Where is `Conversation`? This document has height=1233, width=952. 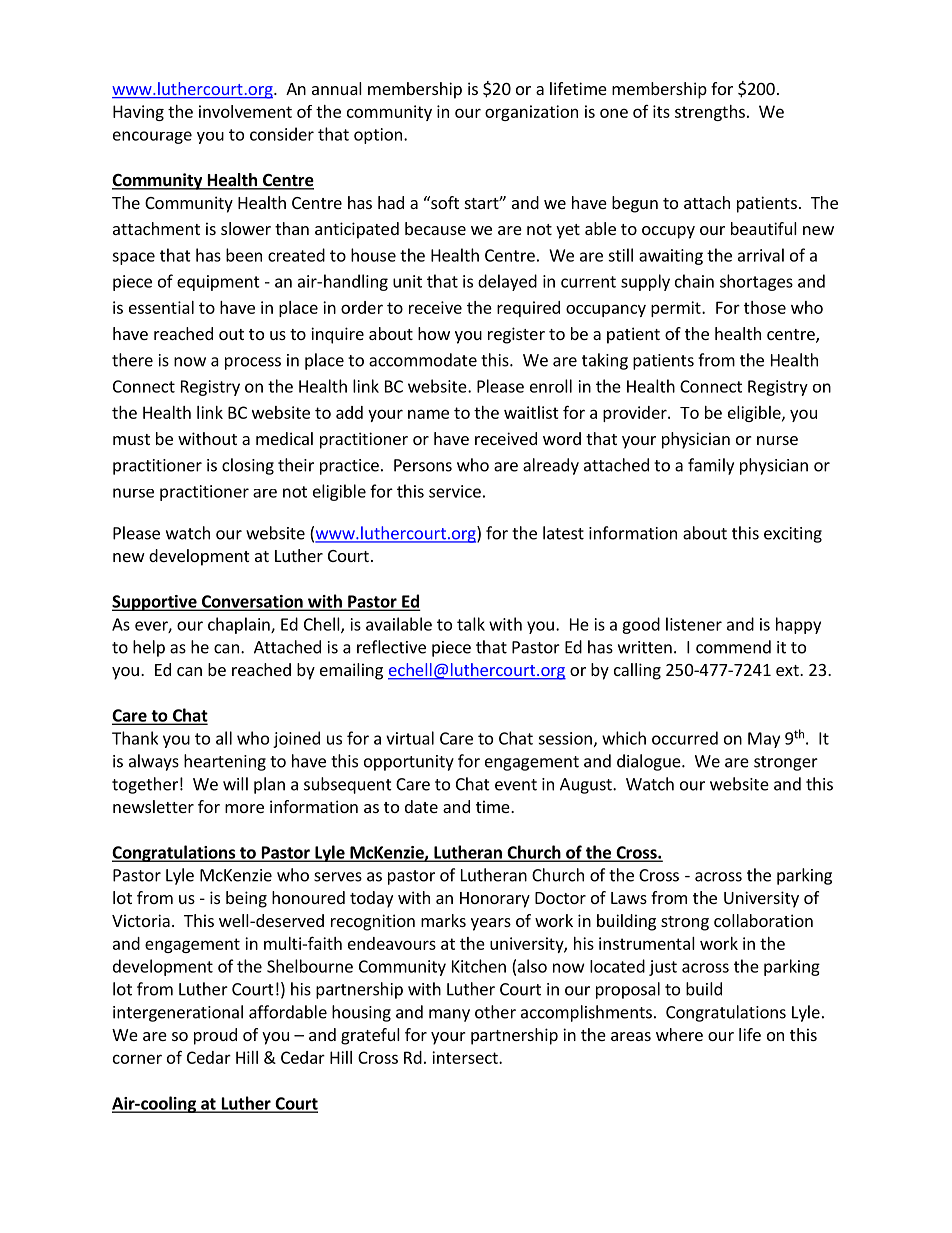 Conversation is located at coordinates (252, 602).
